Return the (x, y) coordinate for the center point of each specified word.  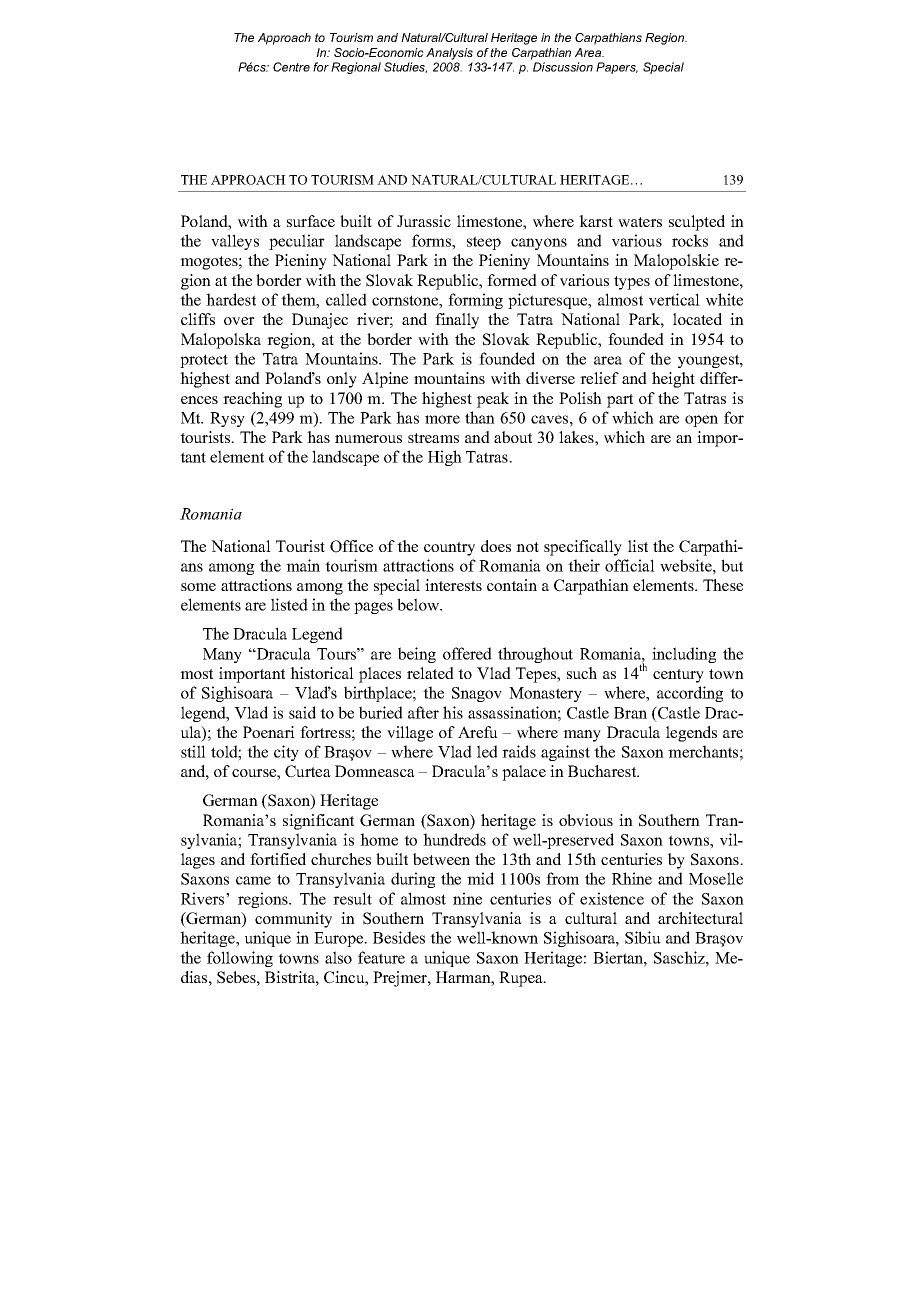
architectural (700, 918)
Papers (617, 68)
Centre (291, 67)
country (449, 549)
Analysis (449, 54)
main (303, 565)
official (630, 565)
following (240, 959)
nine (467, 898)
